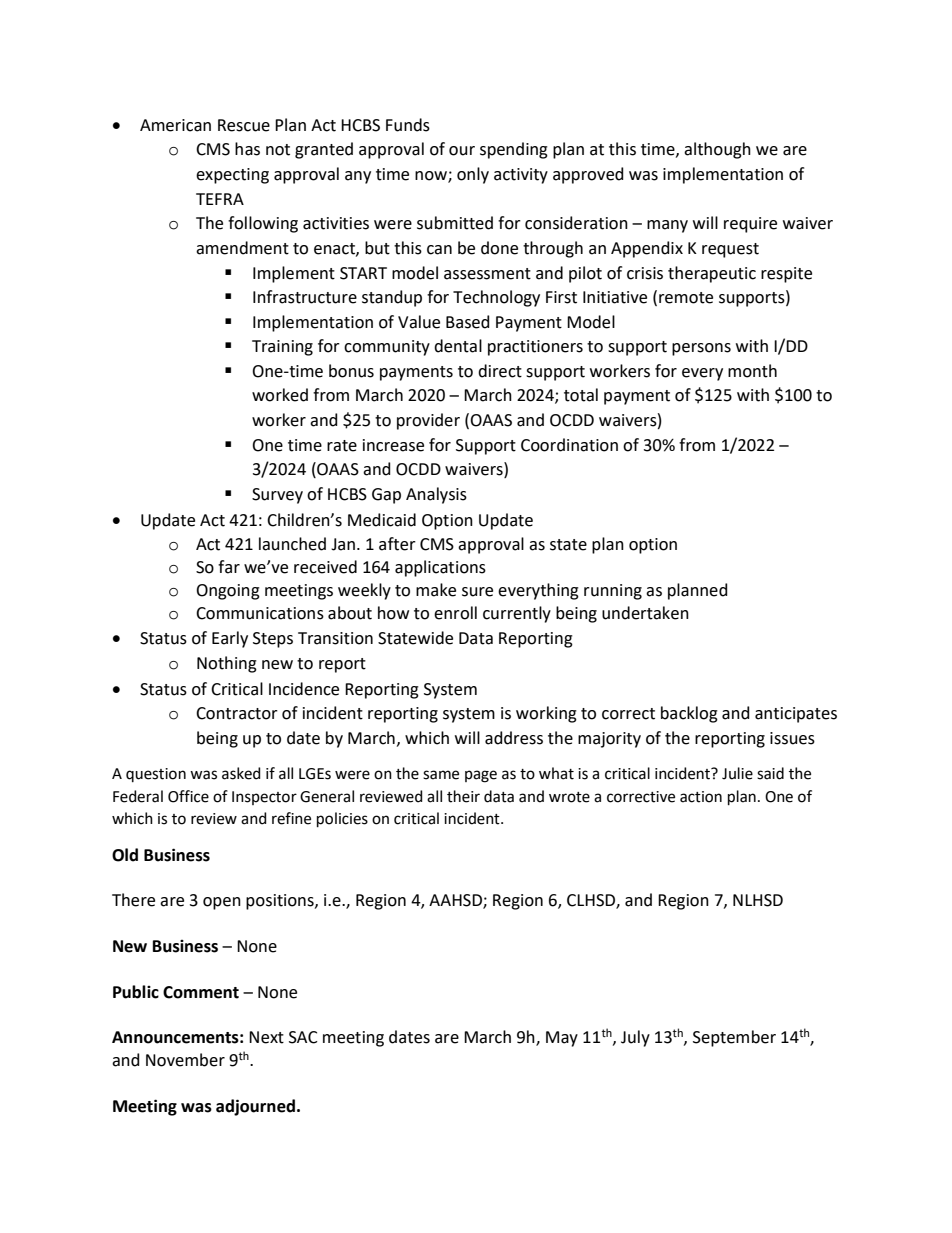 This image has width=952, height=1233. What do you see at coordinates (463, 796) in the image?
I see `their` at bounding box center [463, 796].
